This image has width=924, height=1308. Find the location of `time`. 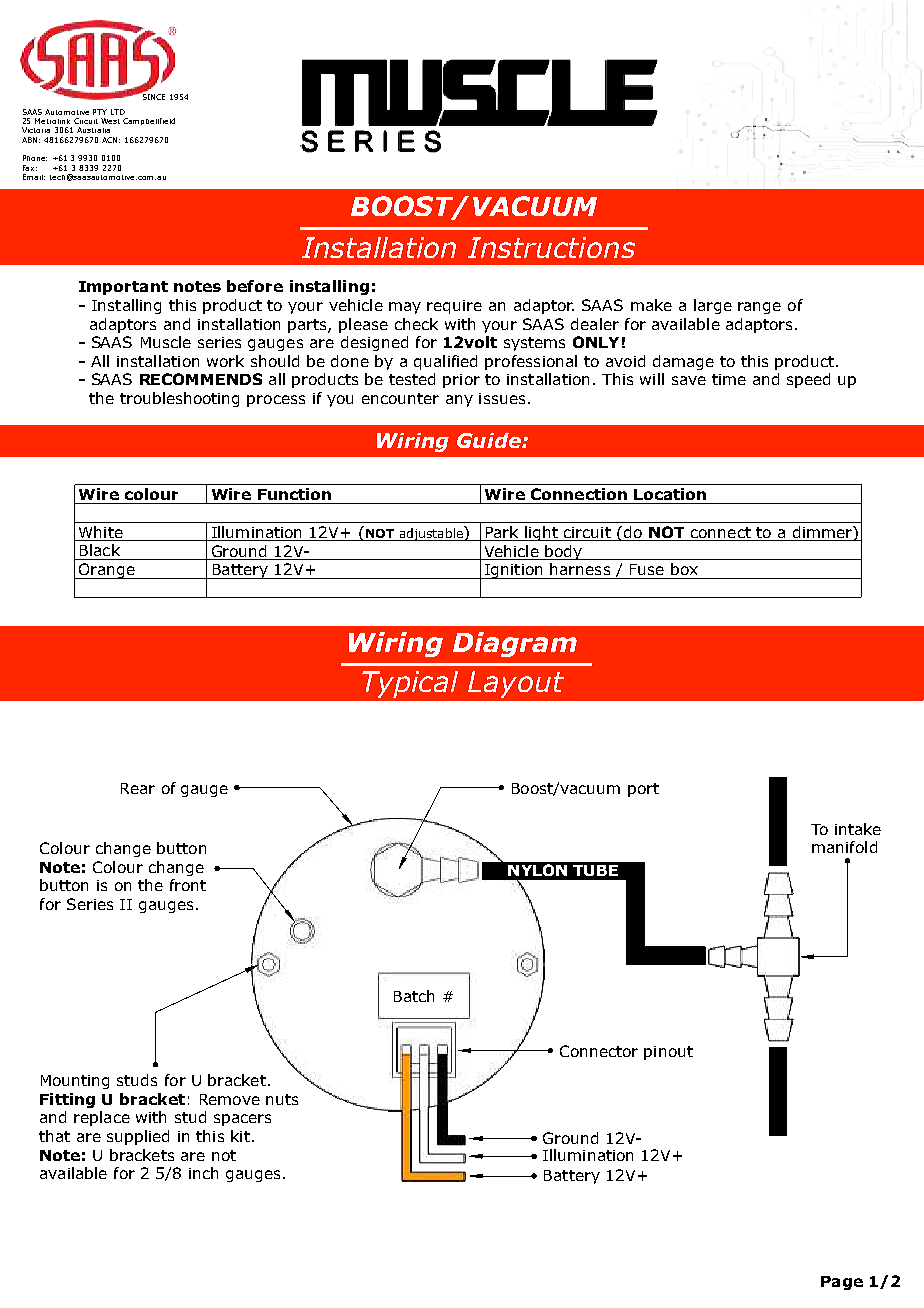

time is located at coordinates (729, 379).
